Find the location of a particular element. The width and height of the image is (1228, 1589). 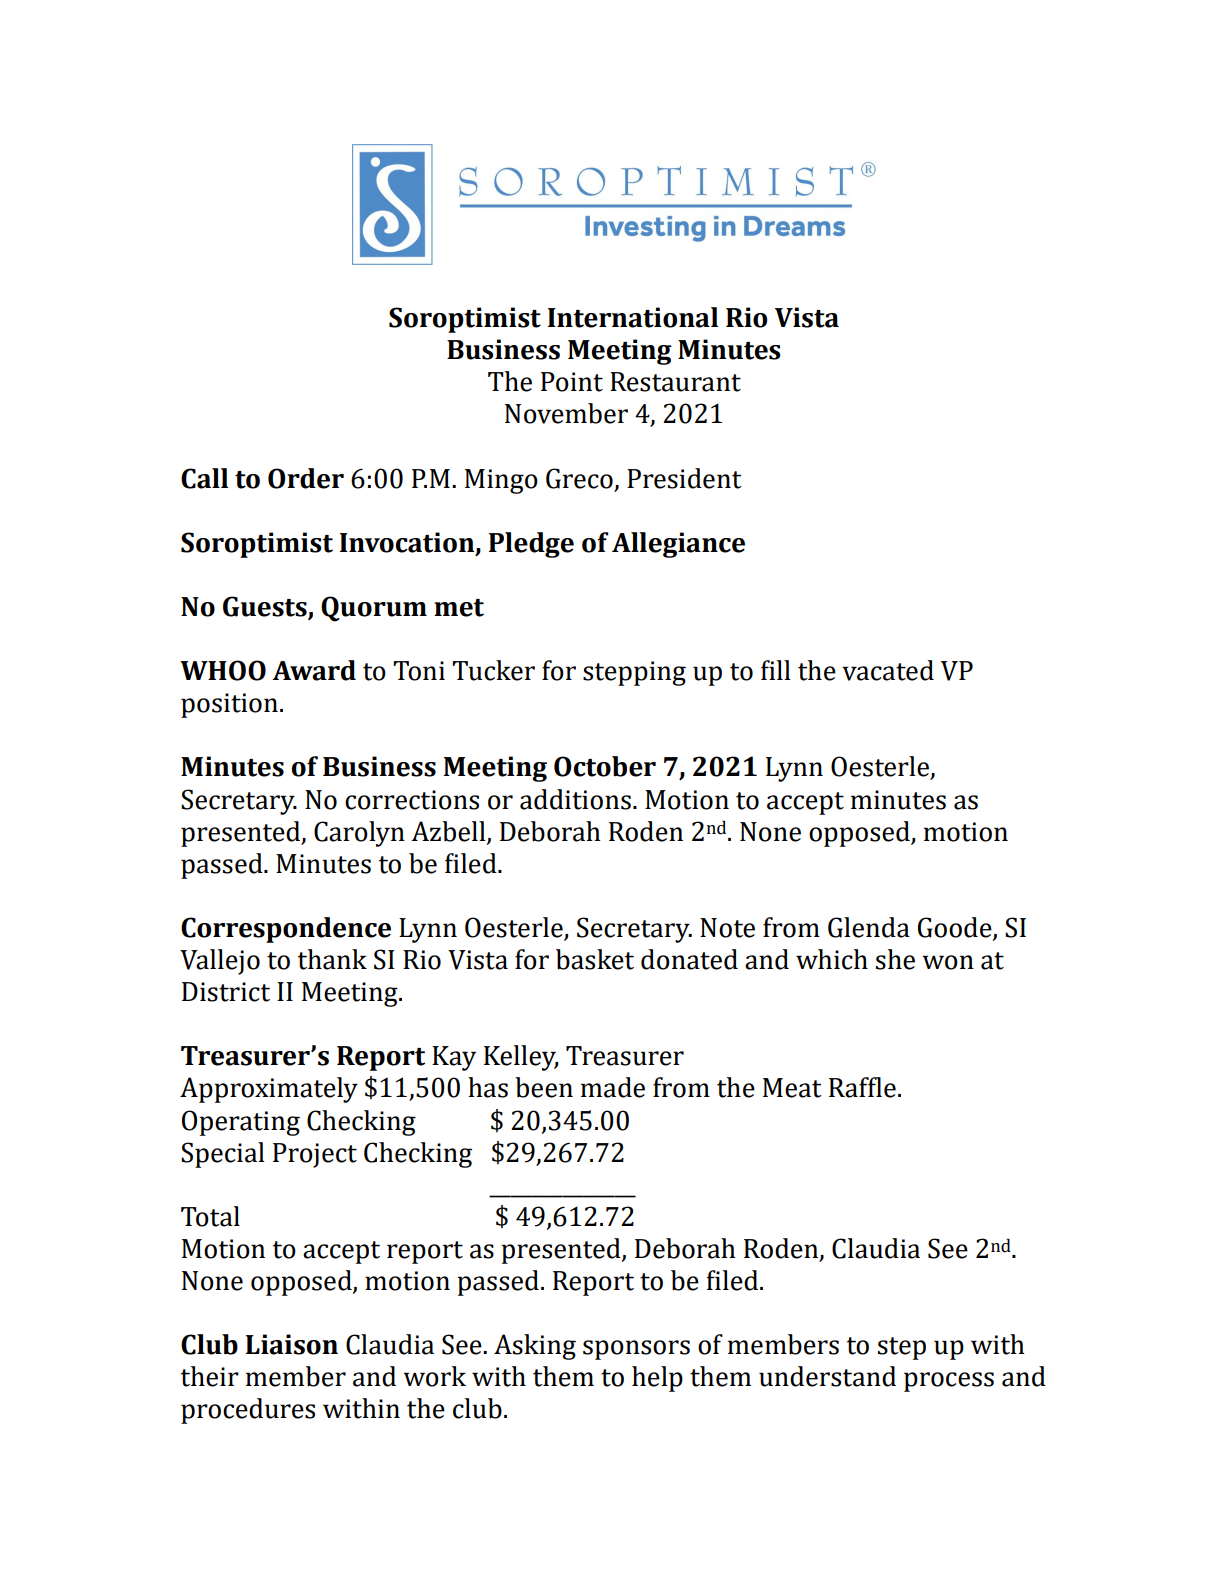

Order is located at coordinates (306, 478).
